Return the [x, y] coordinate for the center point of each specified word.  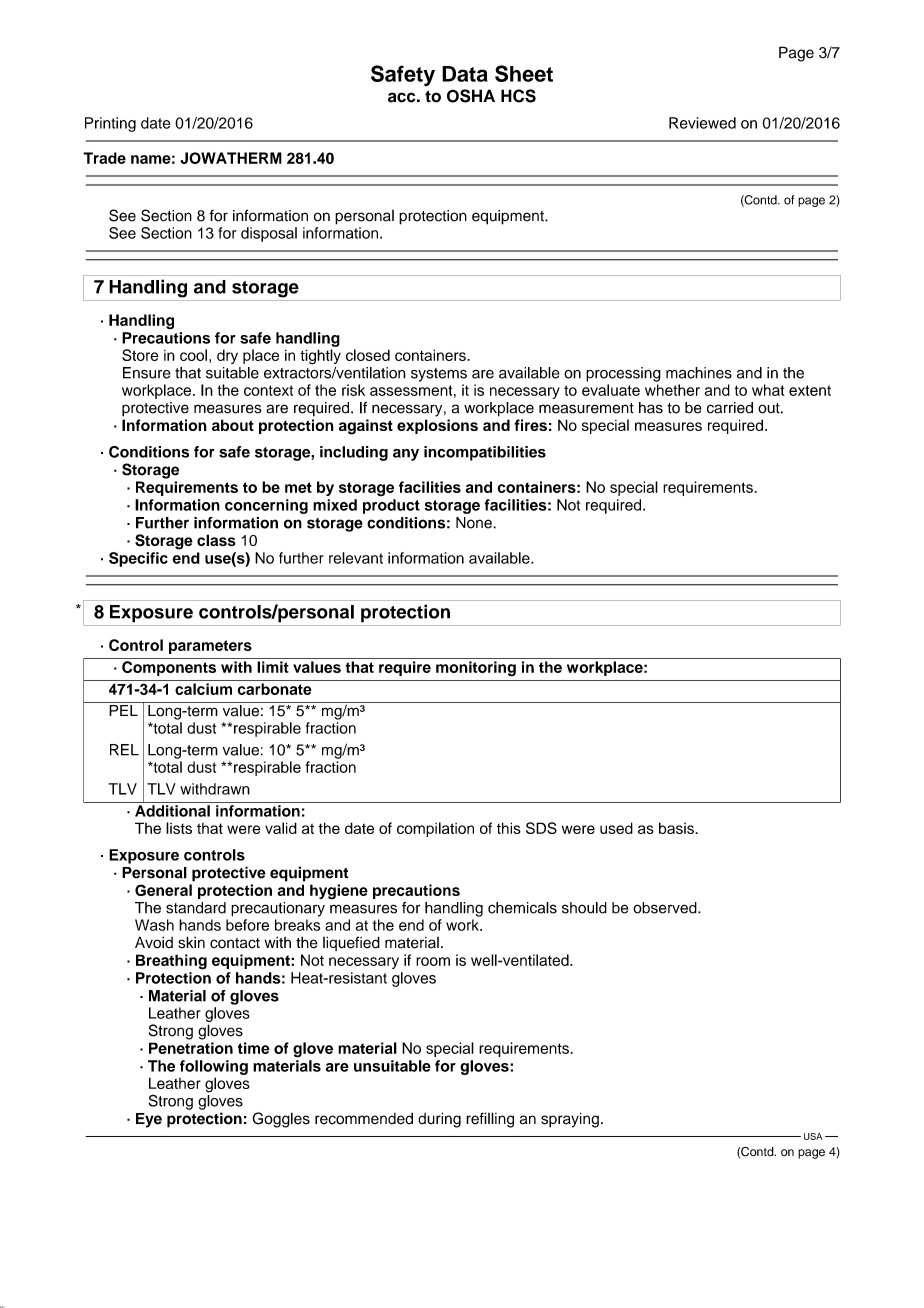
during [439, 1120]
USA [813, 1136]
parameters [210, 647]
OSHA [471, 96]
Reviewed [702, 123]
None [475, 523]
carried [730, 408]
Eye [149, 1120]
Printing [110, 124]
